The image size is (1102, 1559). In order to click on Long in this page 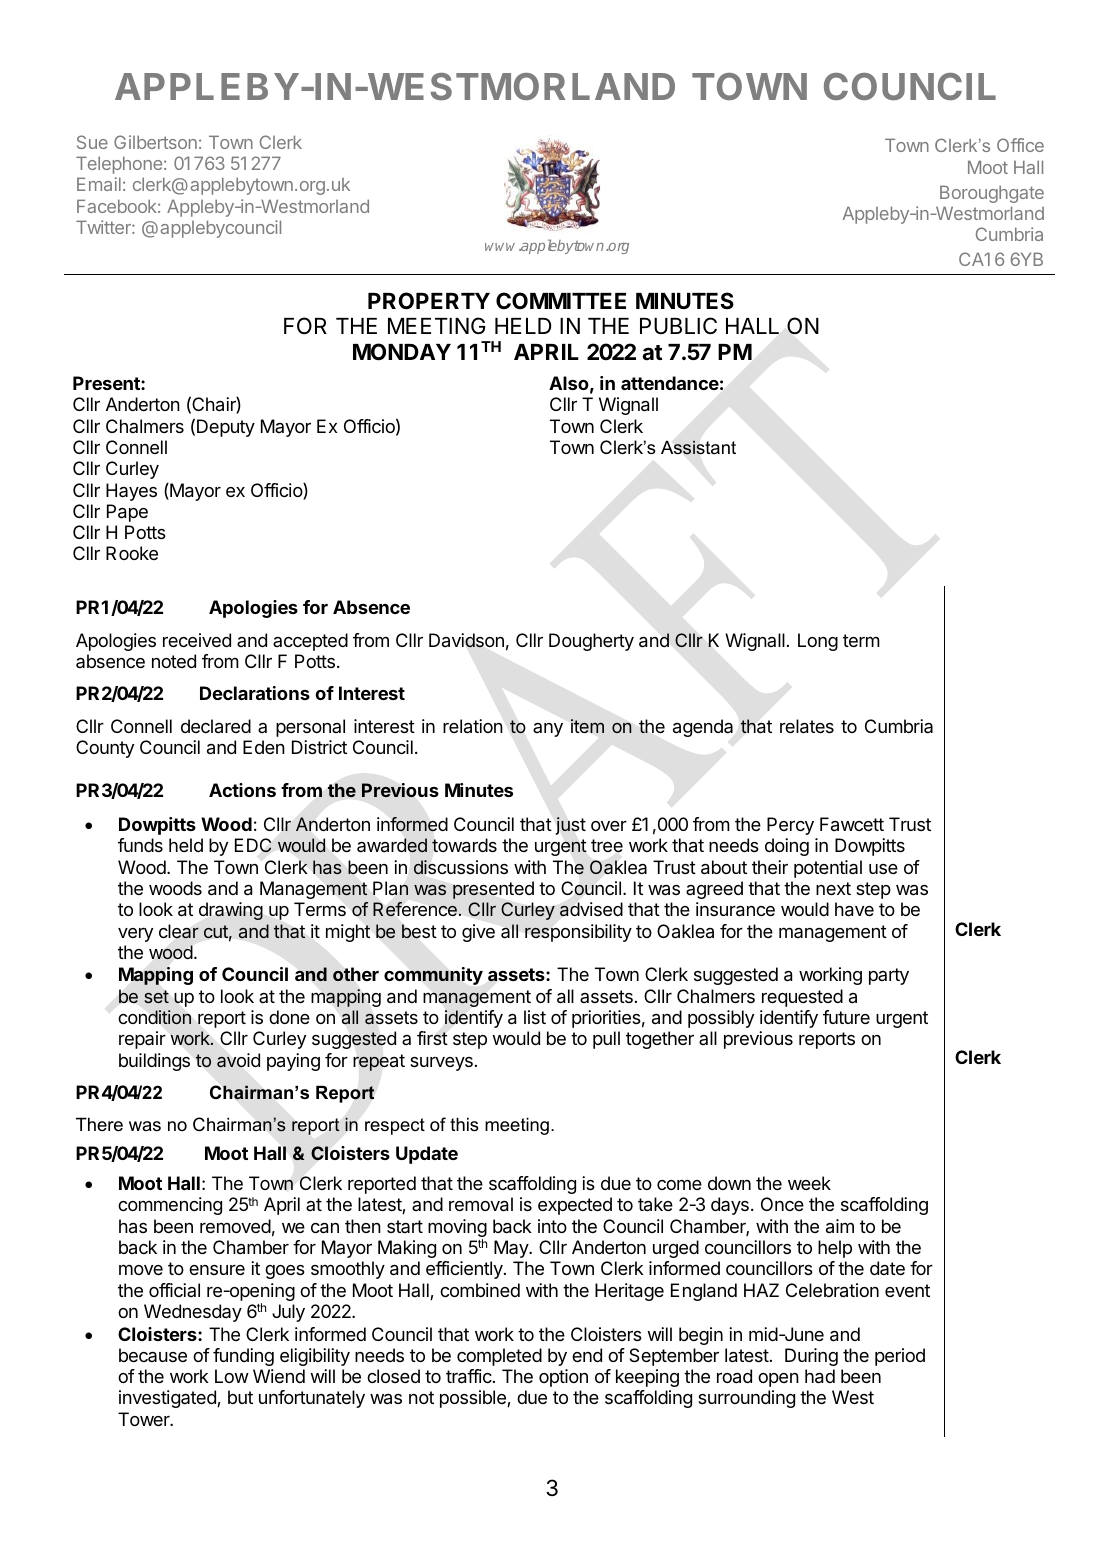, I will do `click(818, 642)`.
